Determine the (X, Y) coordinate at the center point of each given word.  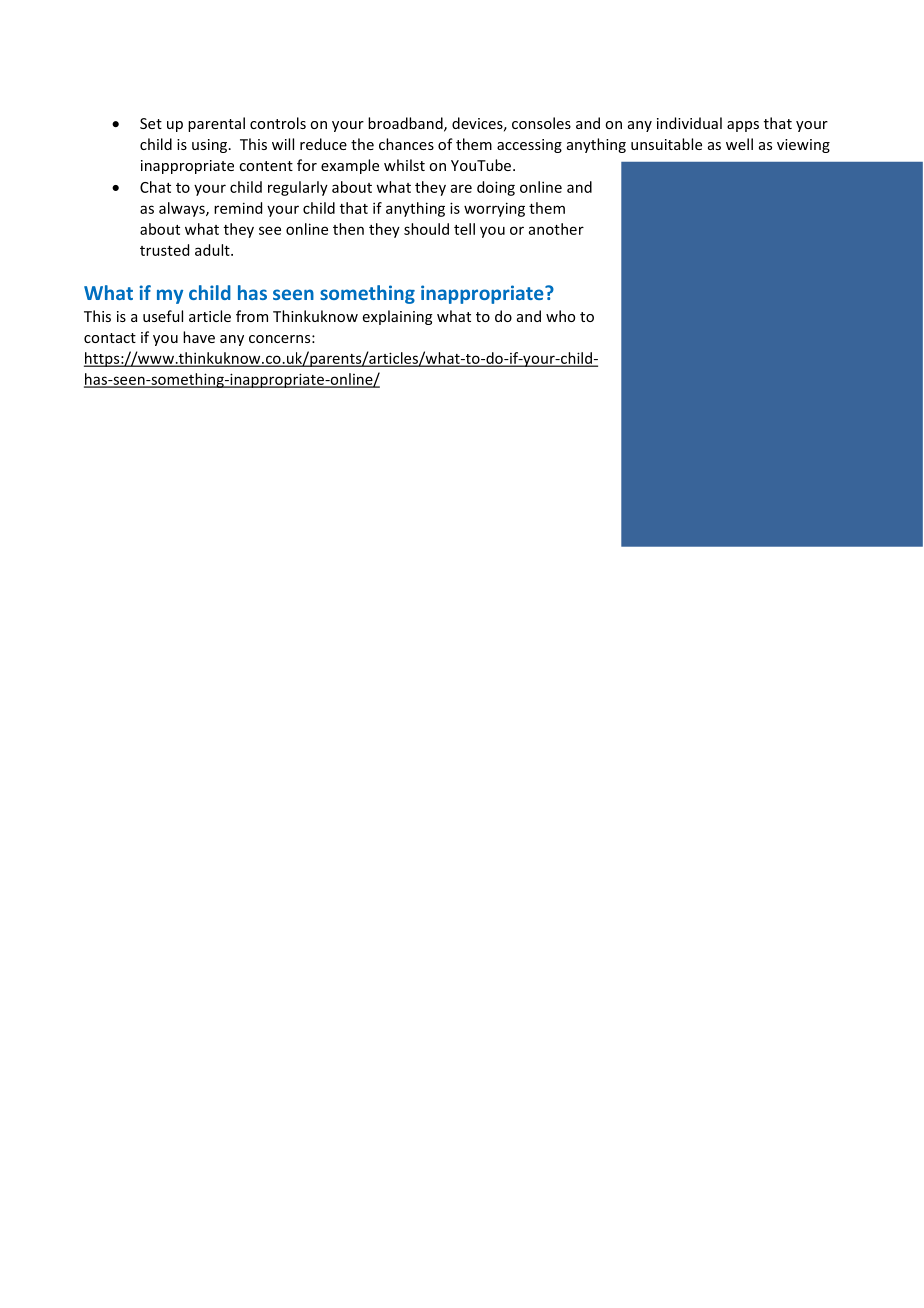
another (556, 229)
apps (743, 126)
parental (216, 124)
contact (110, 338)
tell (464, 229)
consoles (541, 123)
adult (213, 250)
